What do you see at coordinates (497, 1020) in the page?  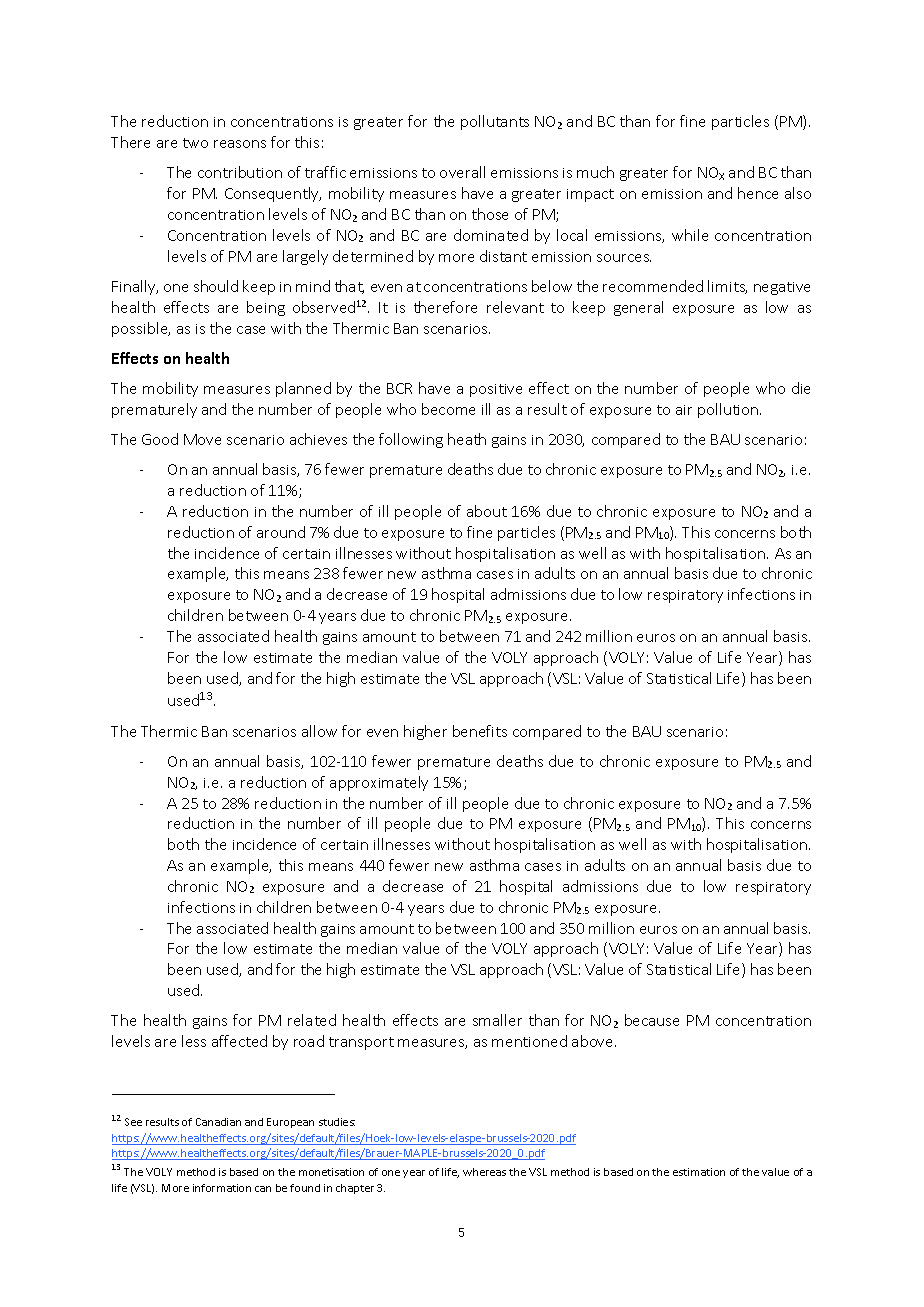 I see `smaller` at bounding box center [497, 1020].
